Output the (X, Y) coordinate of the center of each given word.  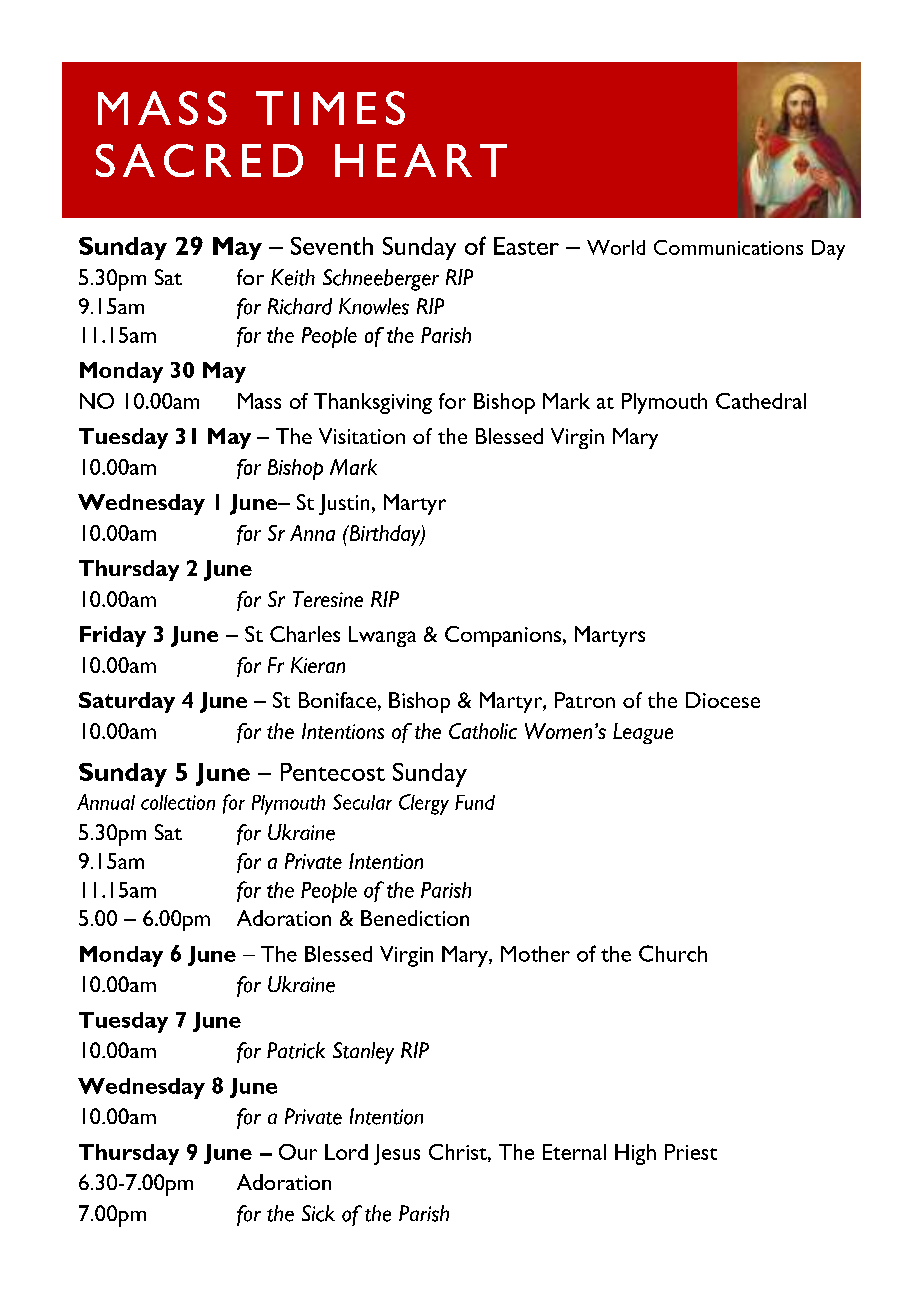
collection (178, 802)
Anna (312, 533)
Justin (344, 504)
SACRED (199, 160)
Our (298, 1152)
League (643, 733)
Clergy (424, 804)
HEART (421, 160)
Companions (503, 636)
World (616, 247)
